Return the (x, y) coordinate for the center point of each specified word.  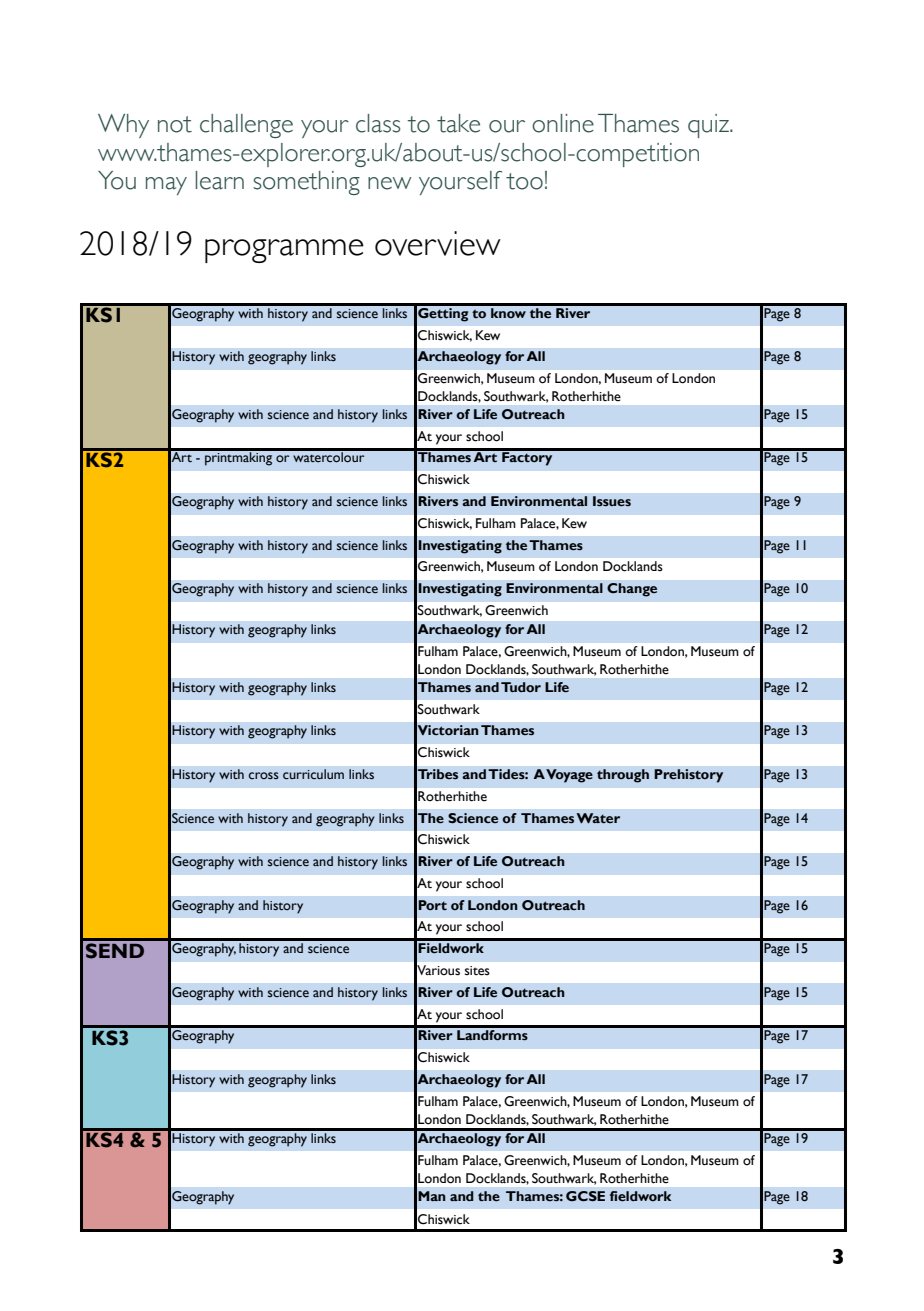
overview (438, 243)
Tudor (521, 687)
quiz (709, 126)
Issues (612, 501)
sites (477, 971)
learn (219, 180)
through (623, 776)
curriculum (313, 774)
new (390, 183)
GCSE (585, 1196)
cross (264, 775)
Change (632, 590)
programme (284, 251)
